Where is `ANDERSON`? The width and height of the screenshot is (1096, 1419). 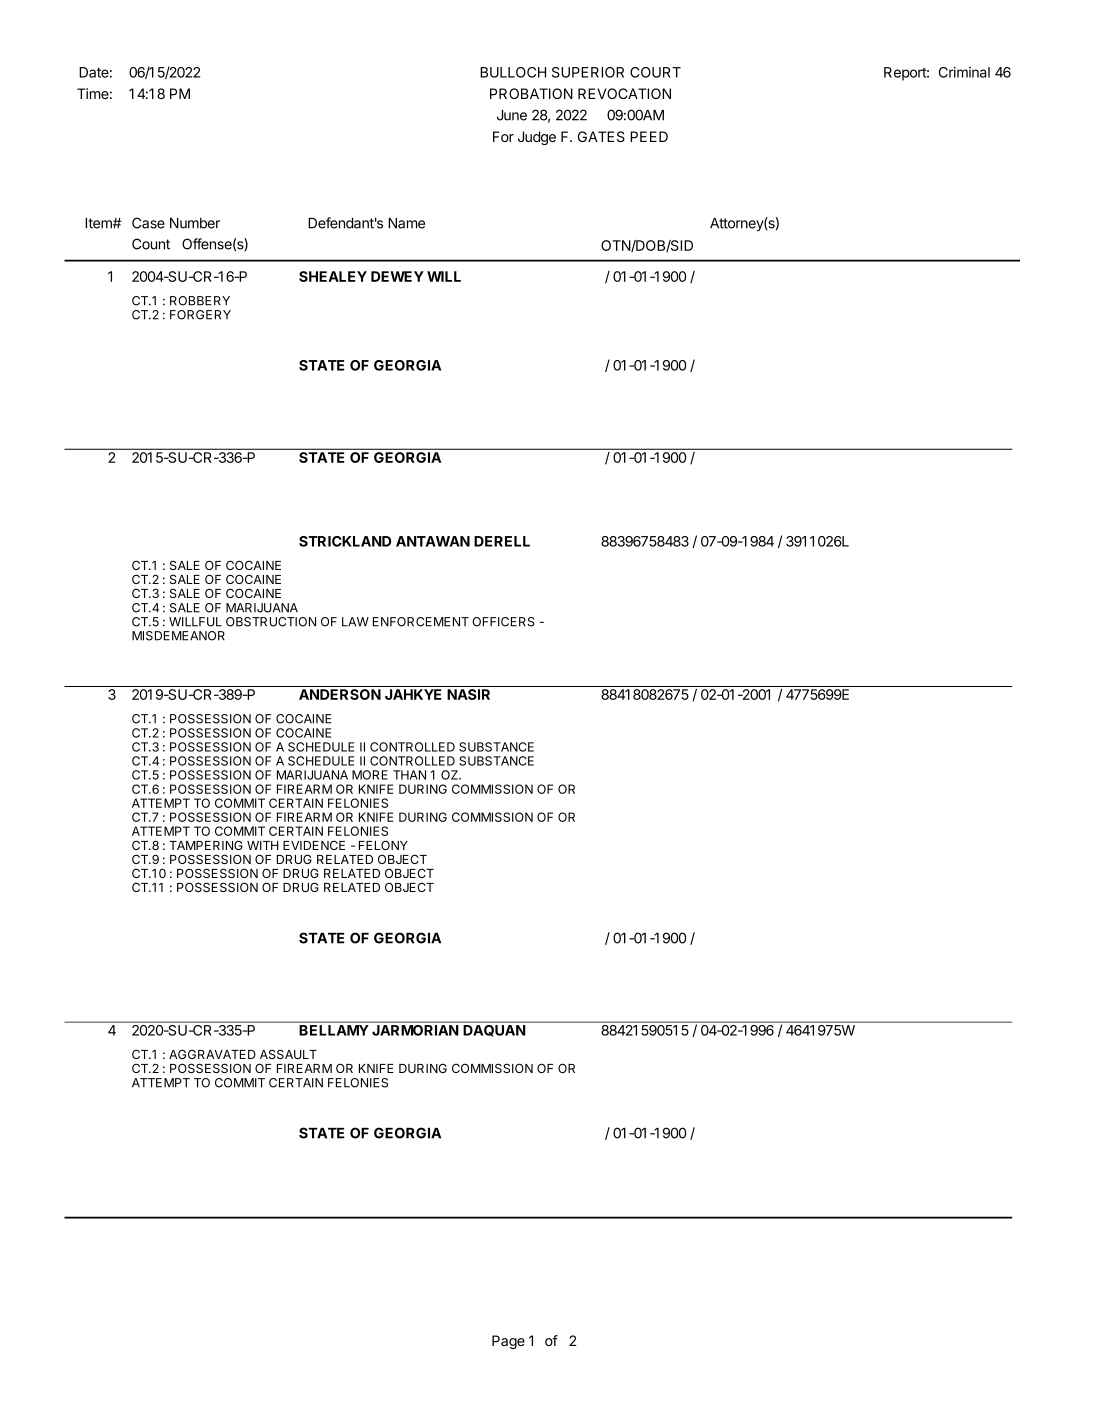
ANDERSON is located at coordinates (340, 694).
